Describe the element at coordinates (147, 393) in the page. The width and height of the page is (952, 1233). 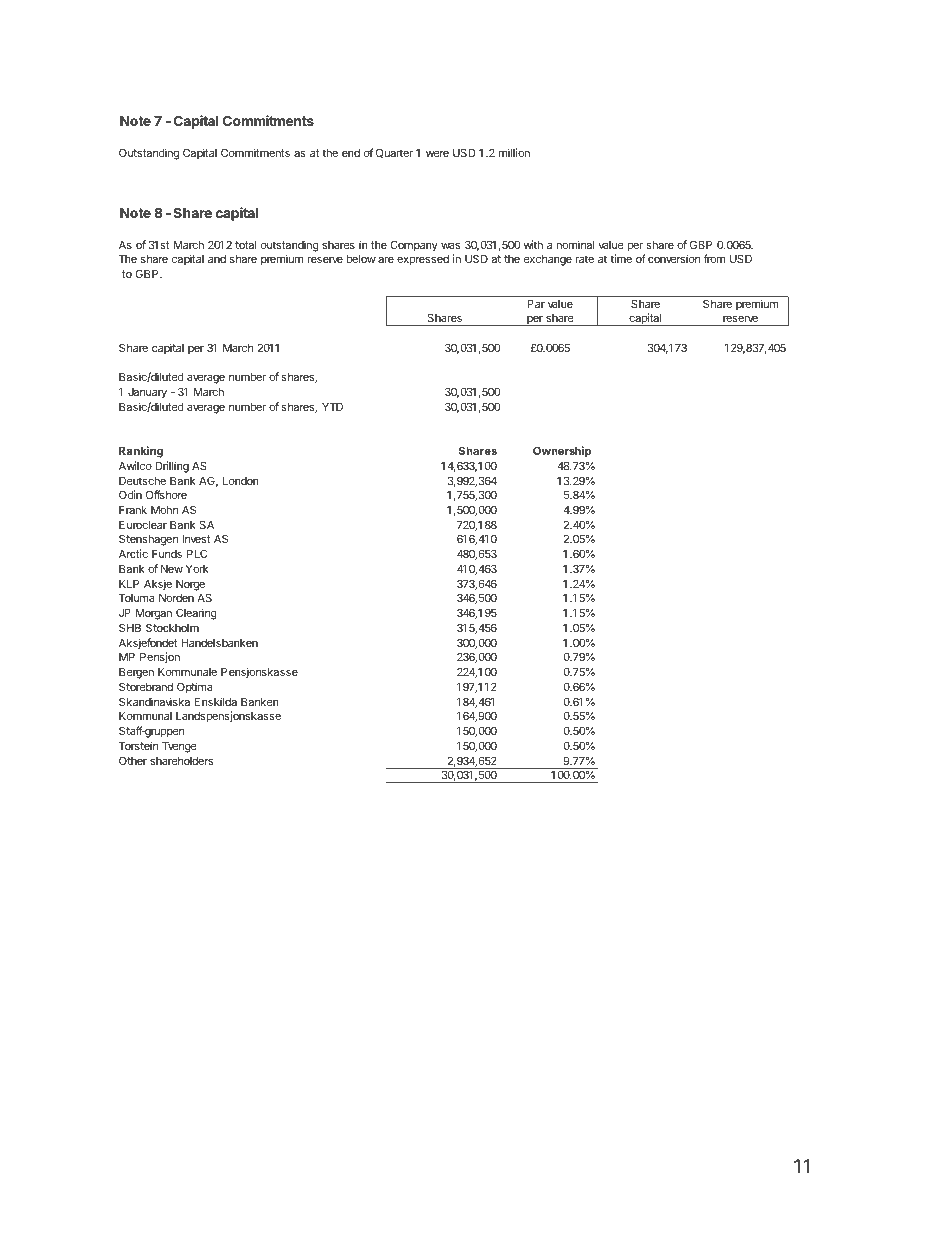
I see `January` at that location.
